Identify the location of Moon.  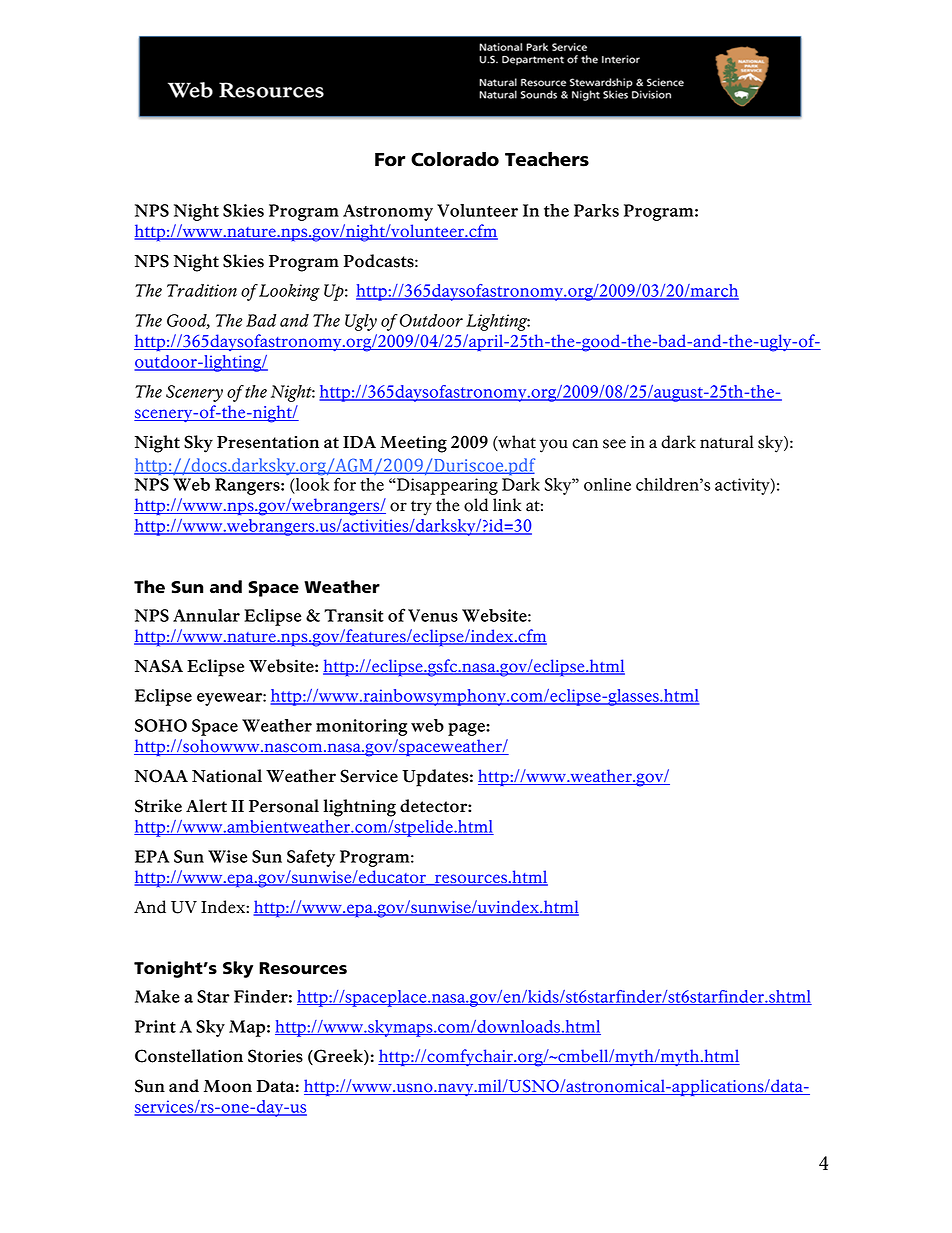
(228, 1086).
